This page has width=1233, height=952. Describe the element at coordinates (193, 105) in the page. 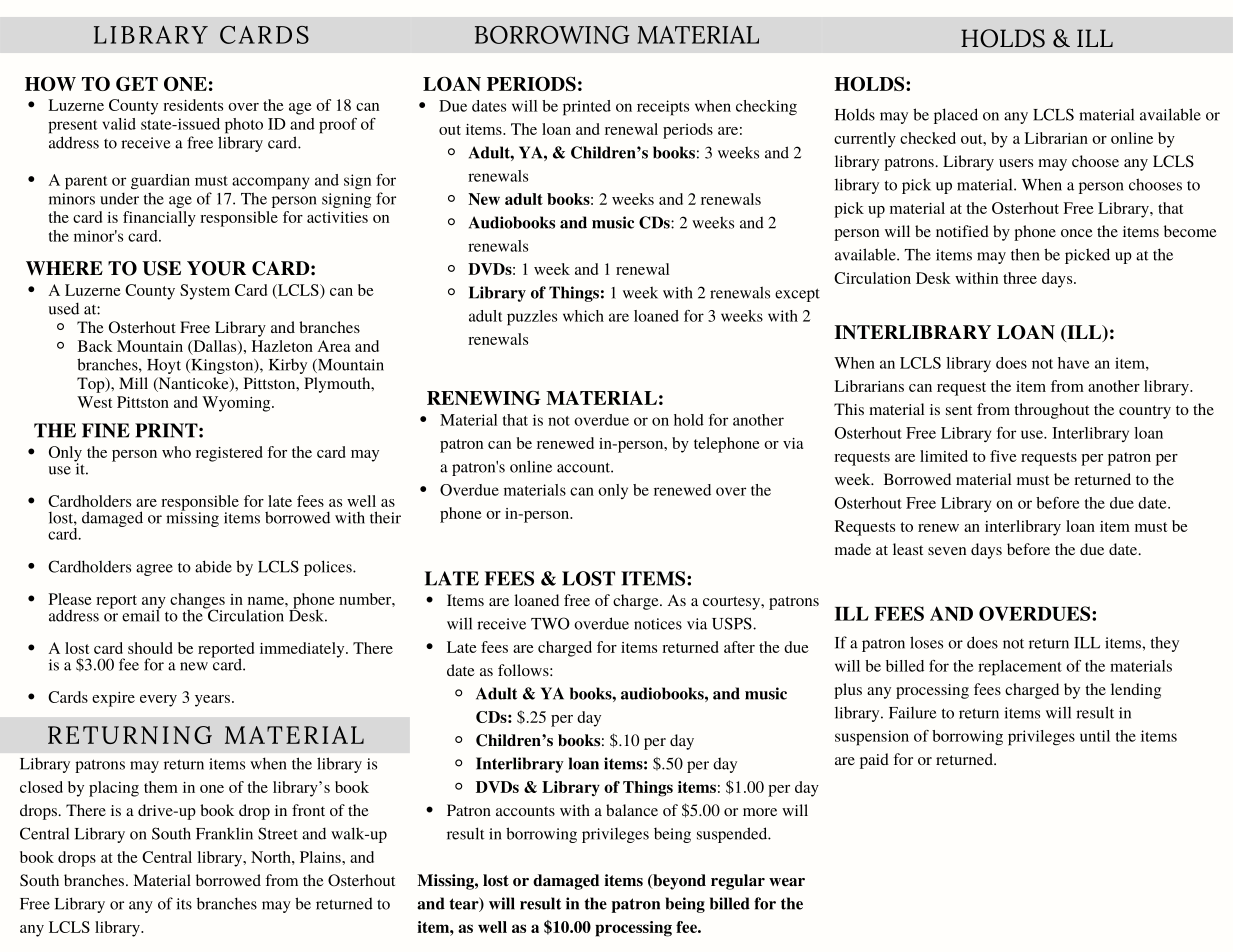

I see `residents` at that location.
